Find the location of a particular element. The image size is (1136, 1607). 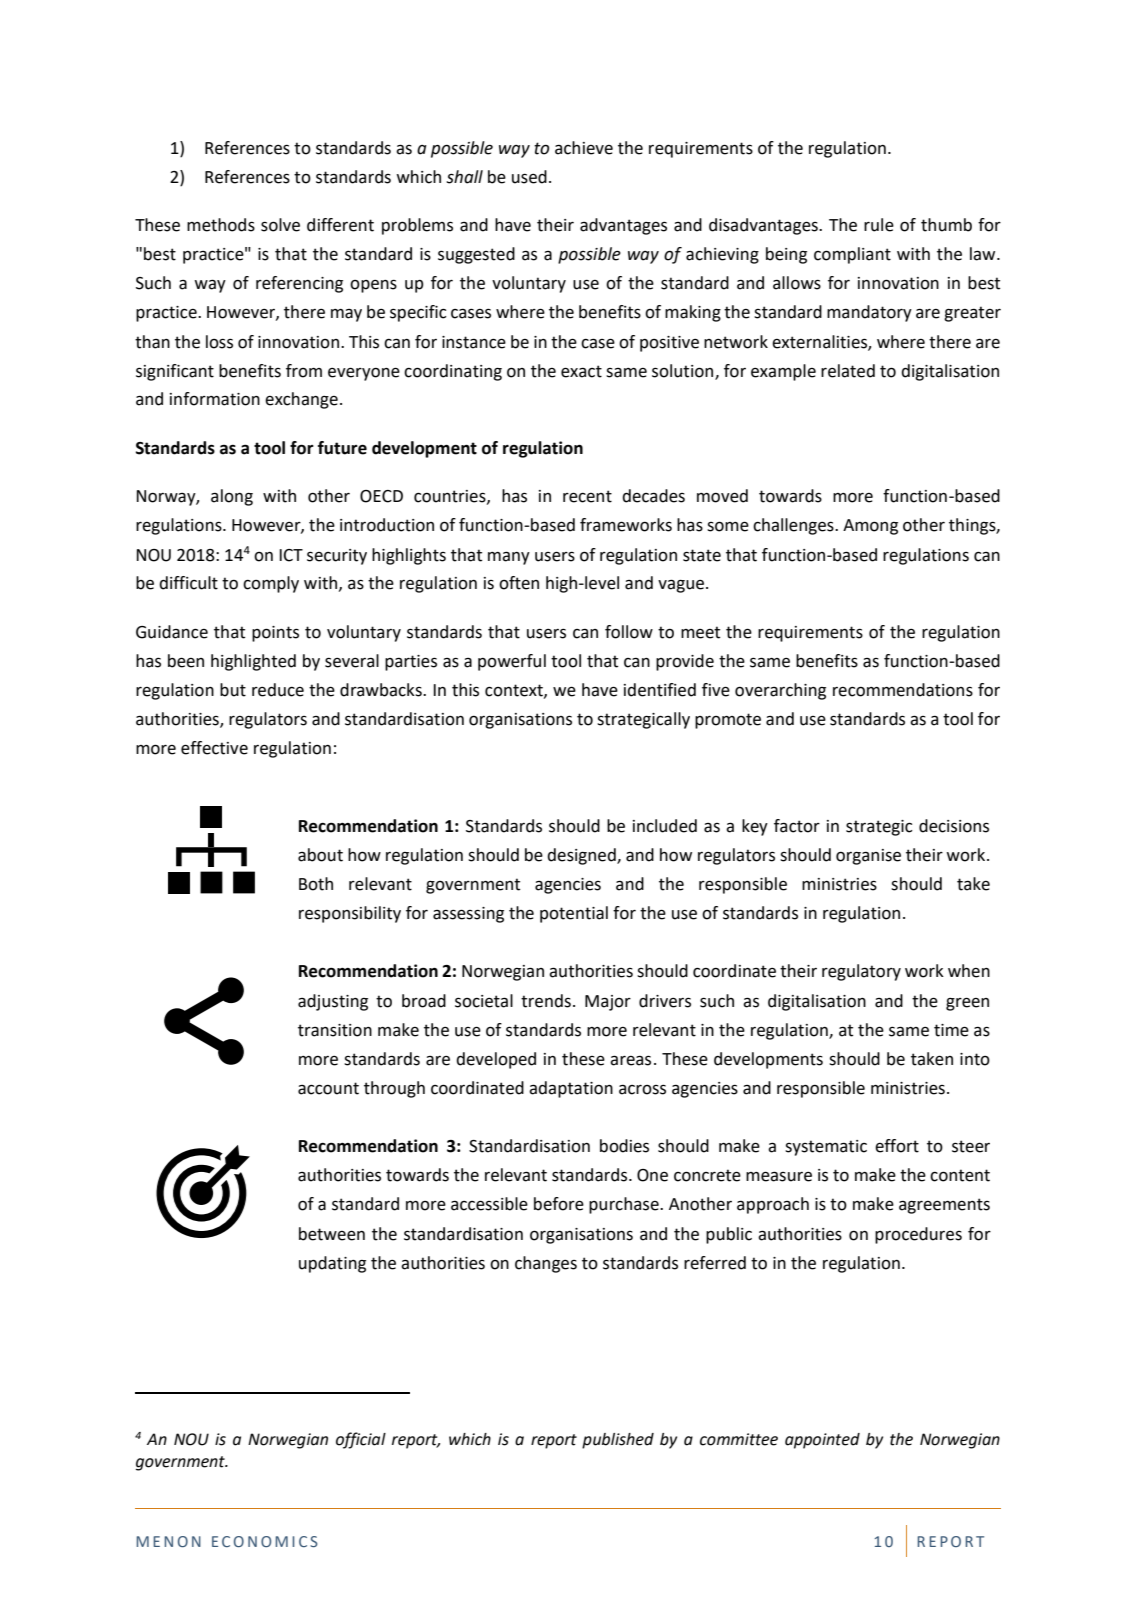

used is located at coordinates (529, 177).
